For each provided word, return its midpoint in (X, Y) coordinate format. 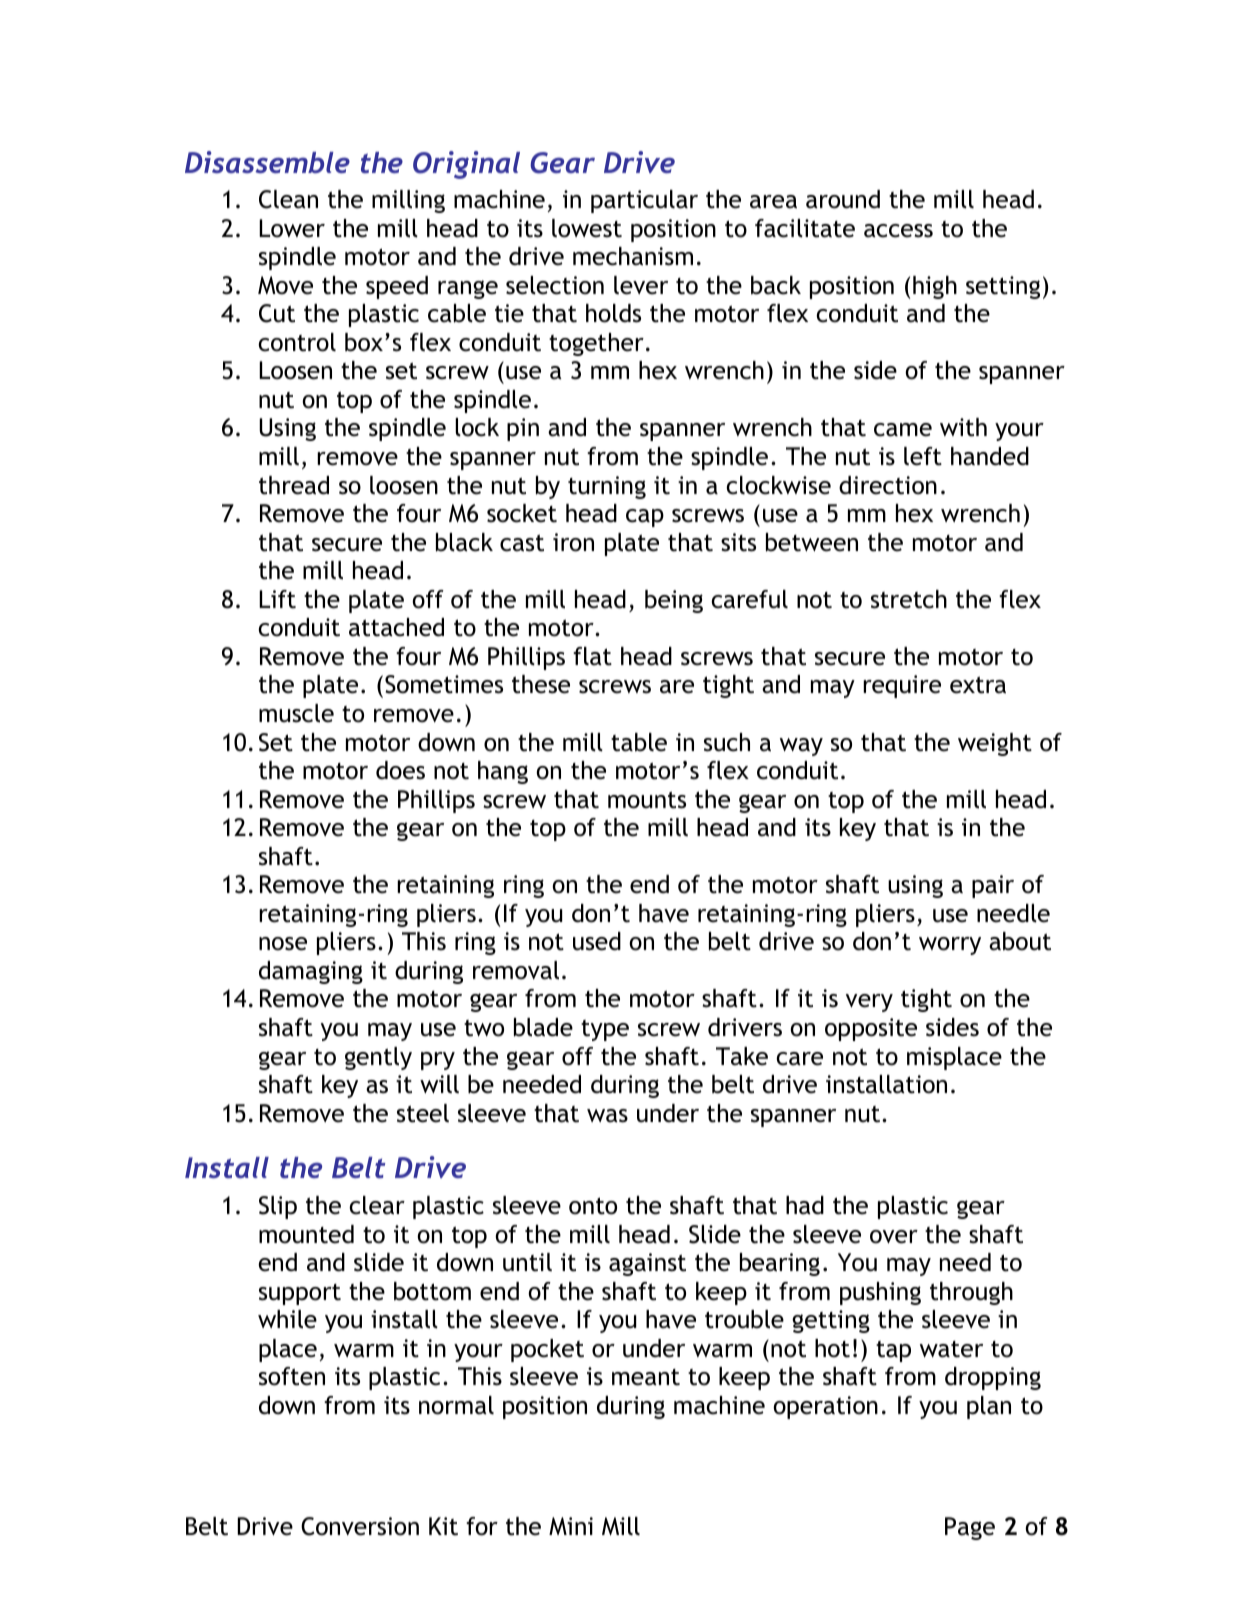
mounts (647, 800)
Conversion (360, 1526)
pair (993, 886)
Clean (288, 199)
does (400, 770)
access (898, 231)
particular (644, 201)
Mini (571, 1526)
